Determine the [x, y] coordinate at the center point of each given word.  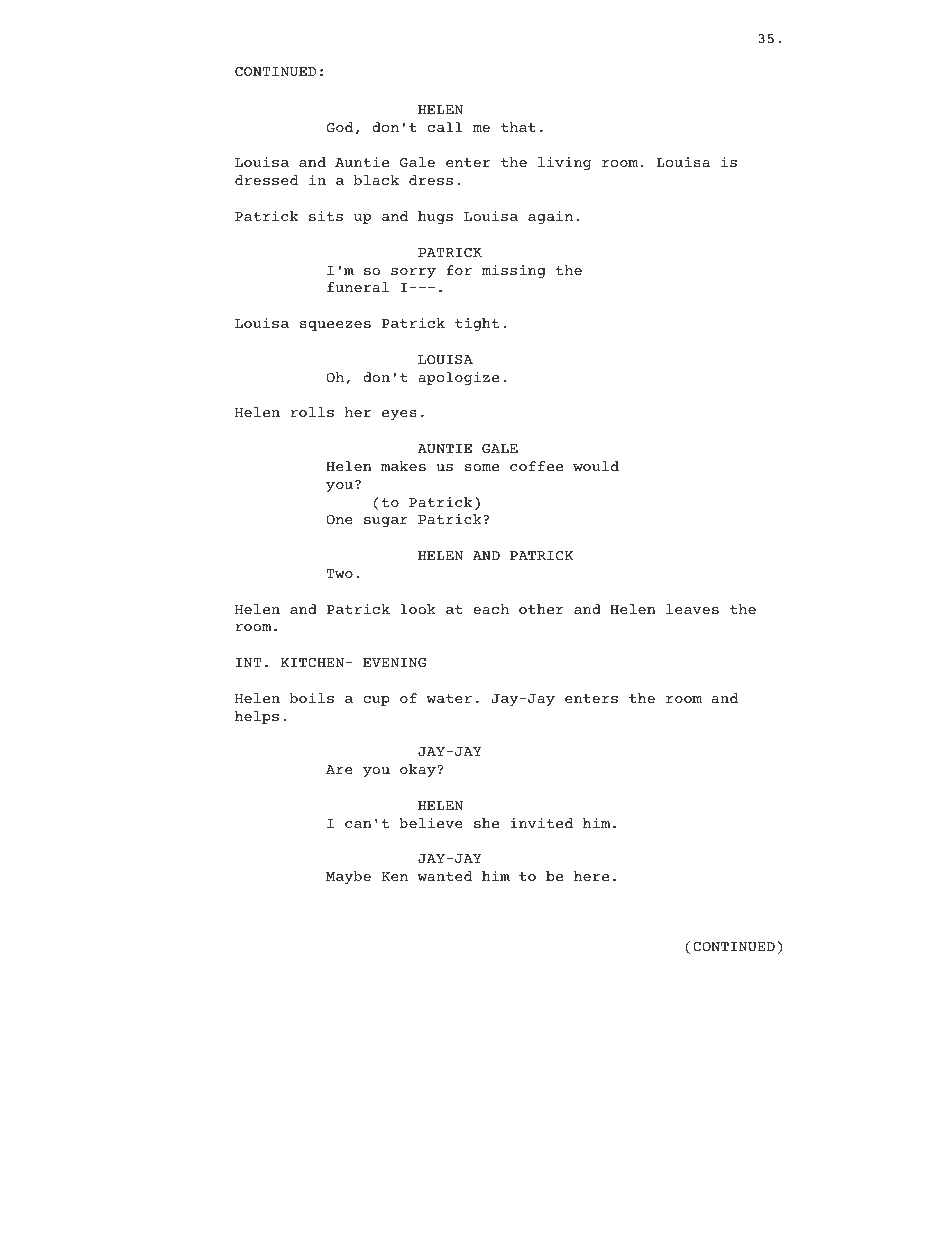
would [596, 466]
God [339, 127]
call [445, 127]
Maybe [348, 877]
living [564, 163]
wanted [444, 876]
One [339, 519]
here [591, 876]
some [482, 467]
